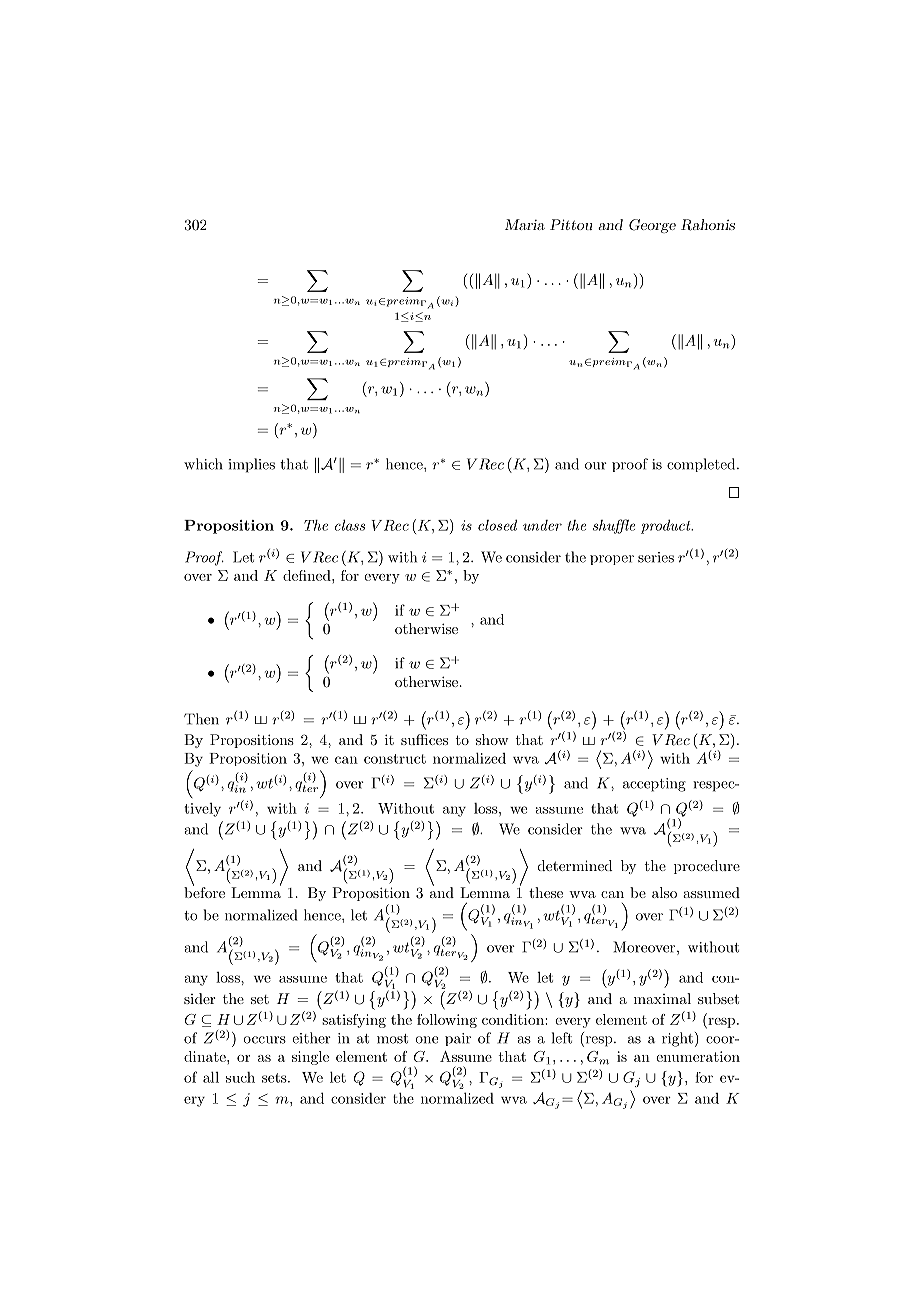 The width and height of the screenshot is (924, 1308). Describe the element at coordinates (492, 739) in the screenshot. I see `show` at that location.
